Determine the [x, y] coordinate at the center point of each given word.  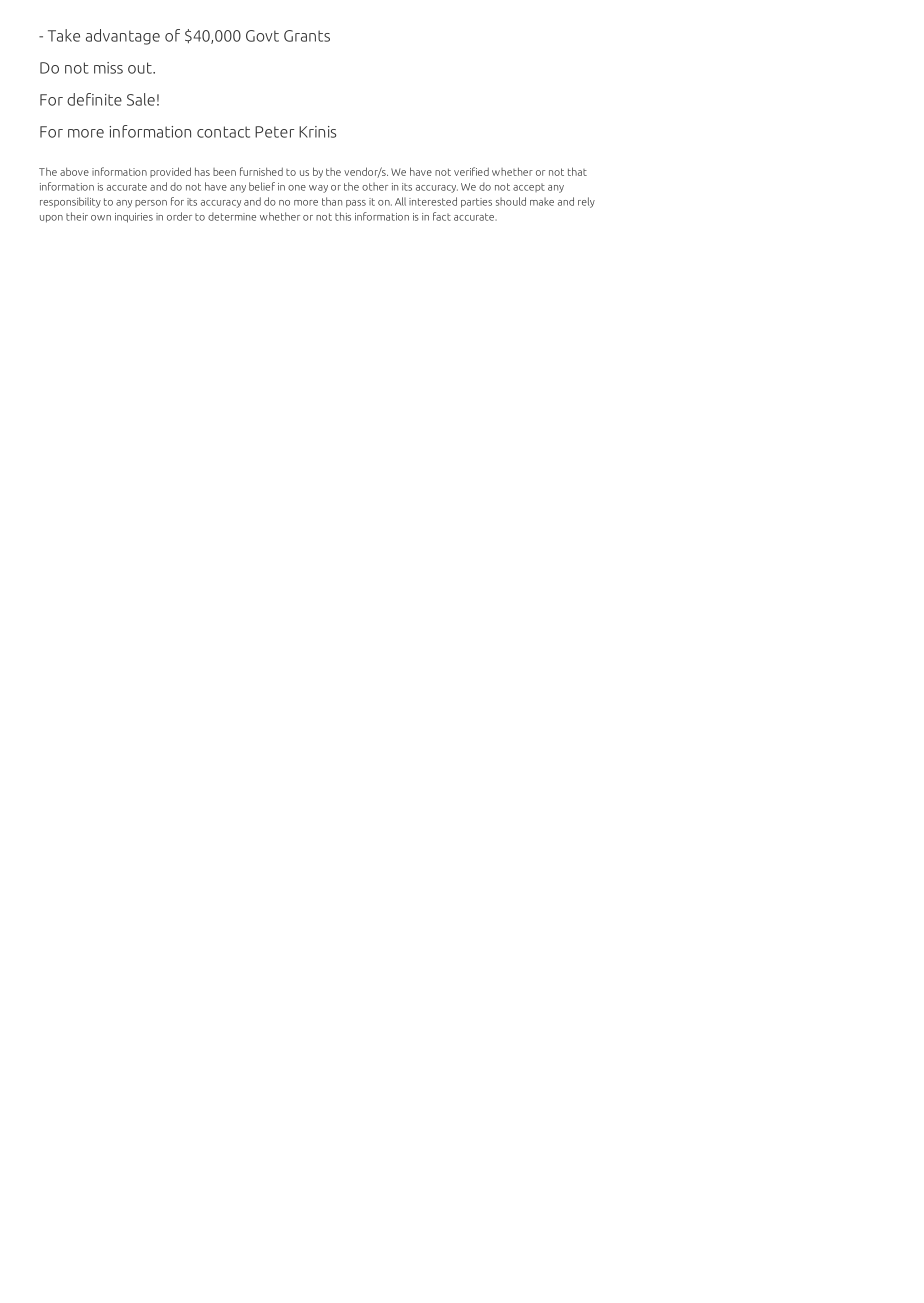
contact [223, 132]
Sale [141, 99]
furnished [261, 171]
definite [94, 99]
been [224, 172]
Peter [274, 132]
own [101, 218]
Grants [307, 36]
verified [471, 171]
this [343, 216]
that [577, 171]
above [74, 171]
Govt [262, 36]
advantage [123, 37]
